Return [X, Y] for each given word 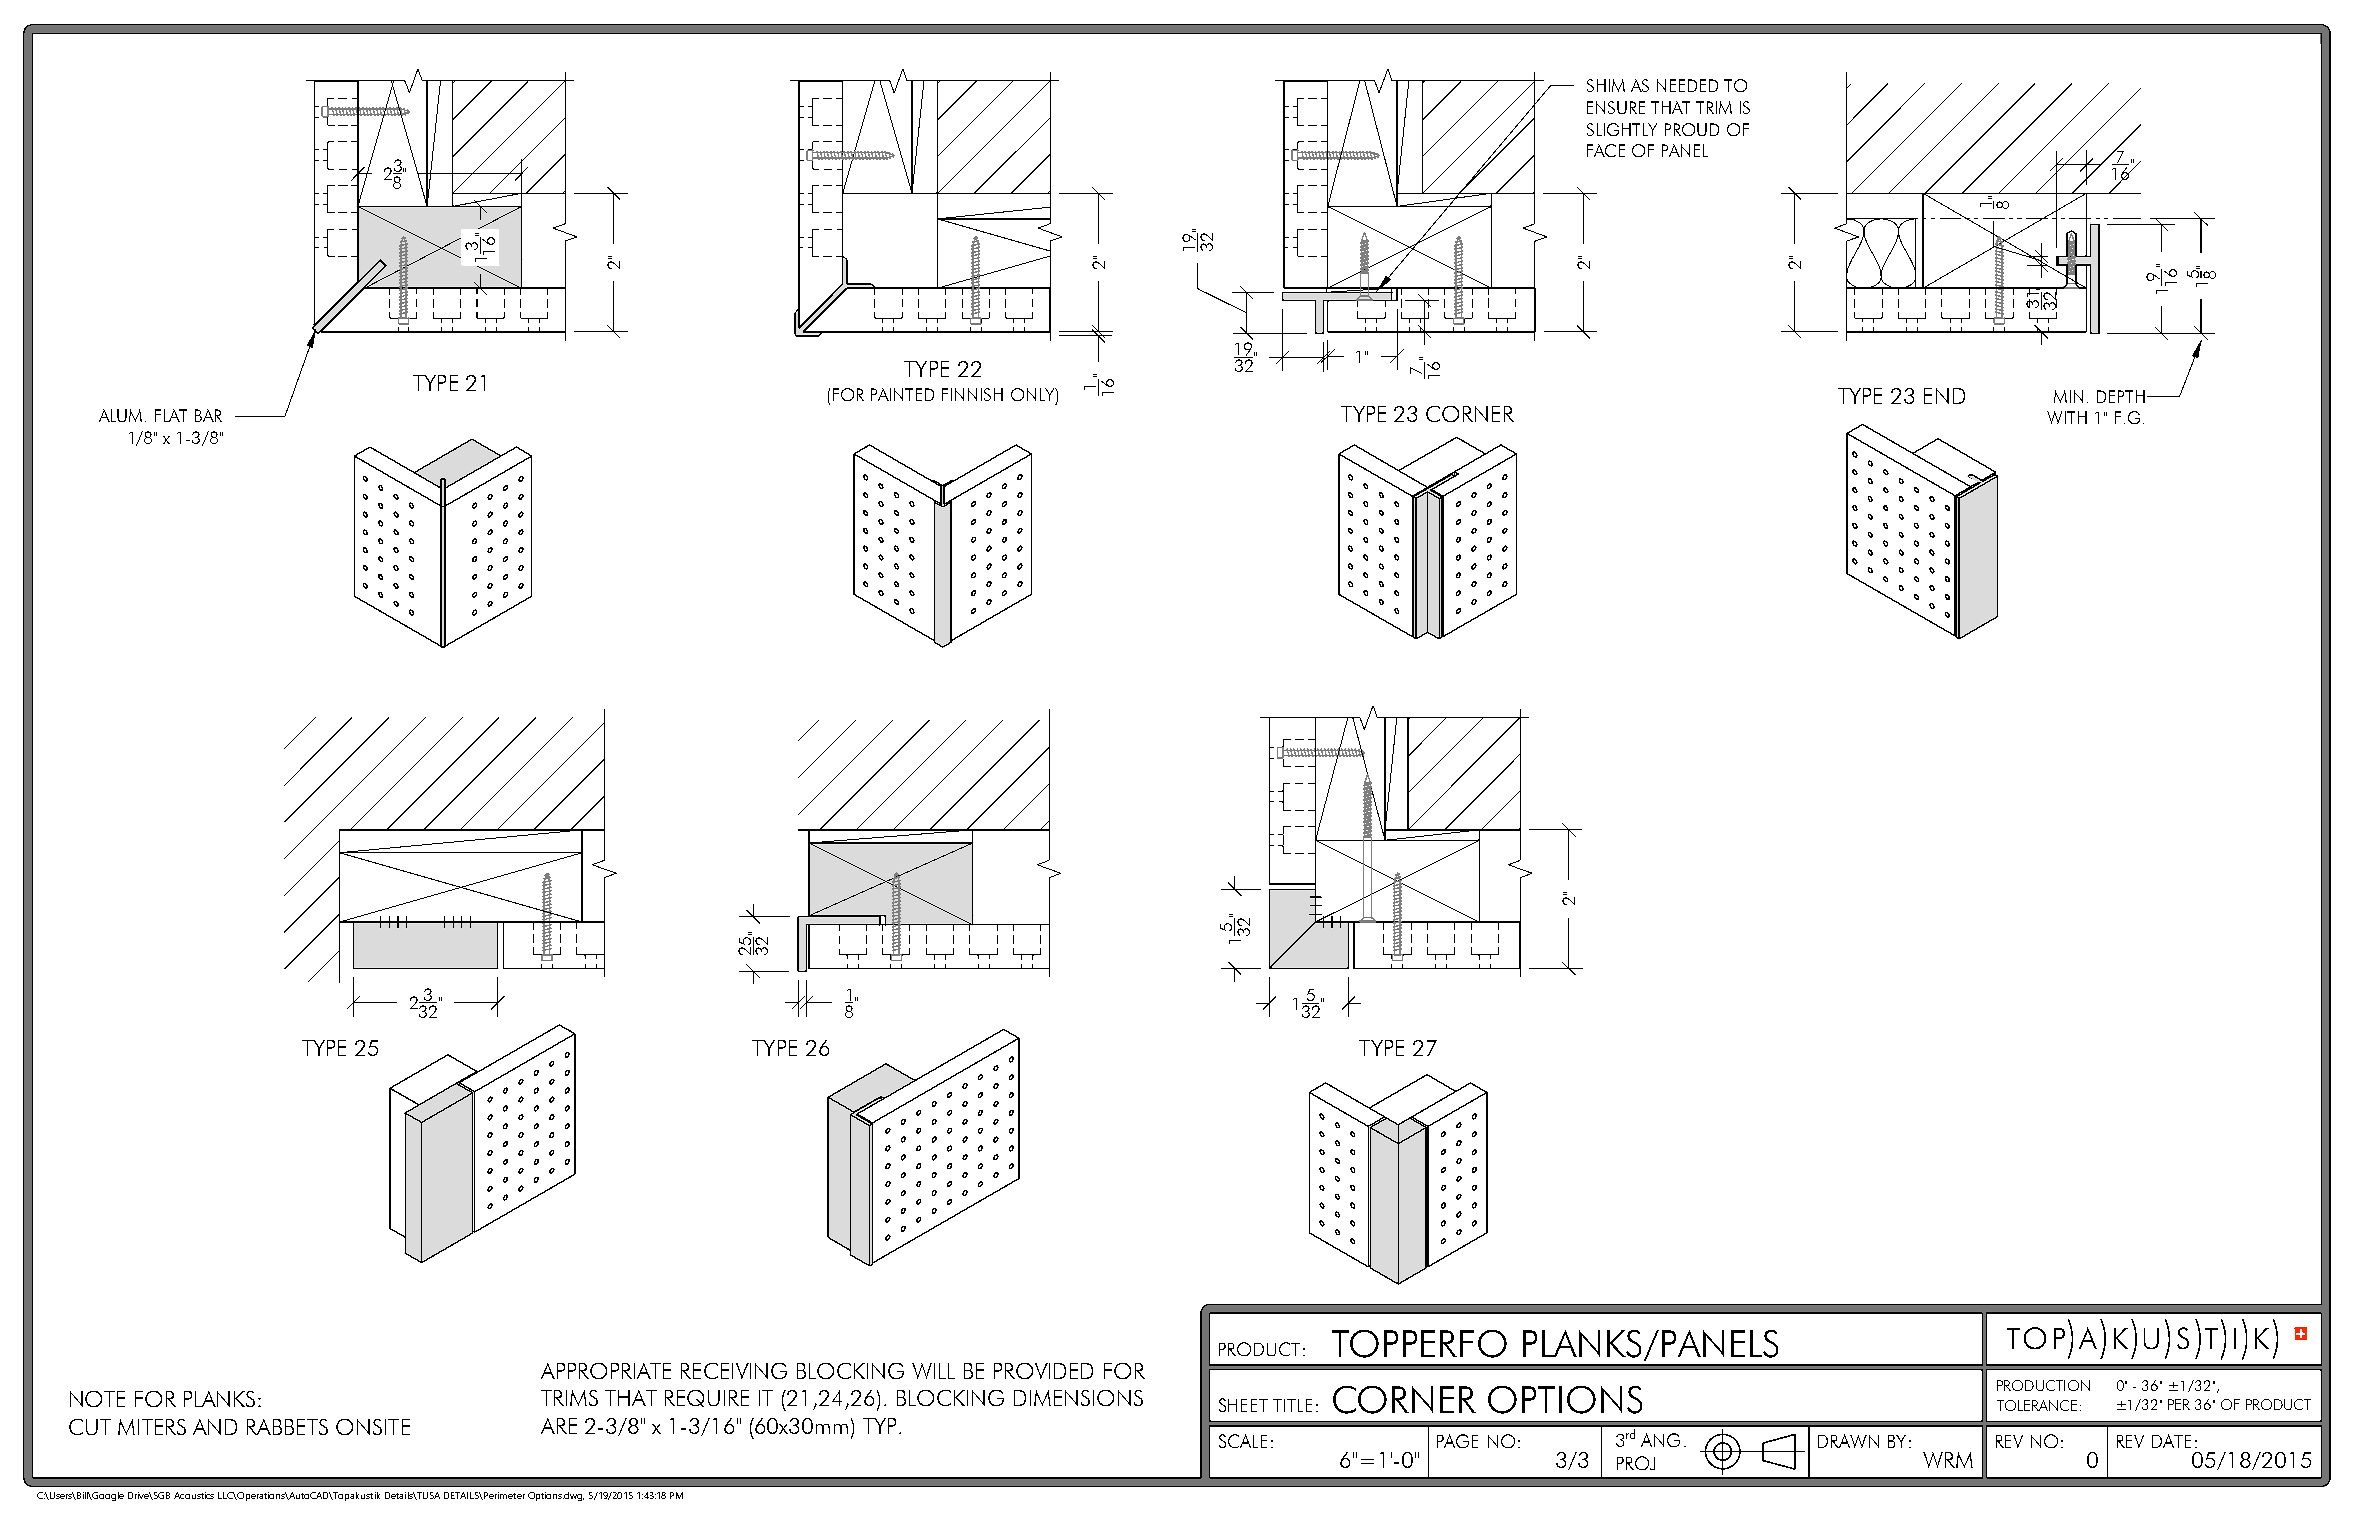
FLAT [171, 415]
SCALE [1243, 1441]
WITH [2067, 417]
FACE [1606, 150]
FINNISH [972, 394]
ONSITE [373, 1427]
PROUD [1692, 129]
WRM [1948, 1460]
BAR [208, 415]
